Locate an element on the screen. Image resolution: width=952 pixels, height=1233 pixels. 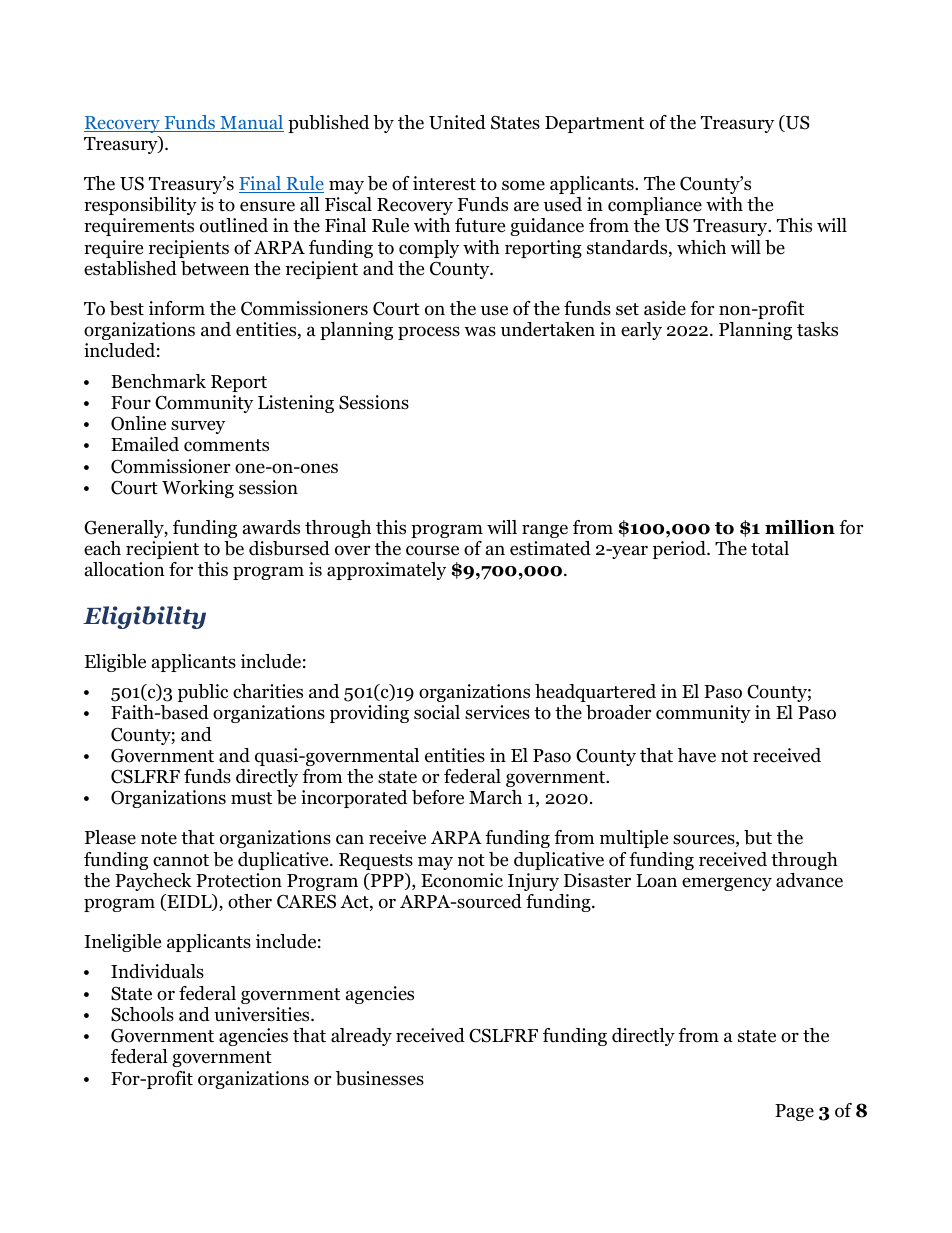
Manual is located at coordinates (251, 123).
